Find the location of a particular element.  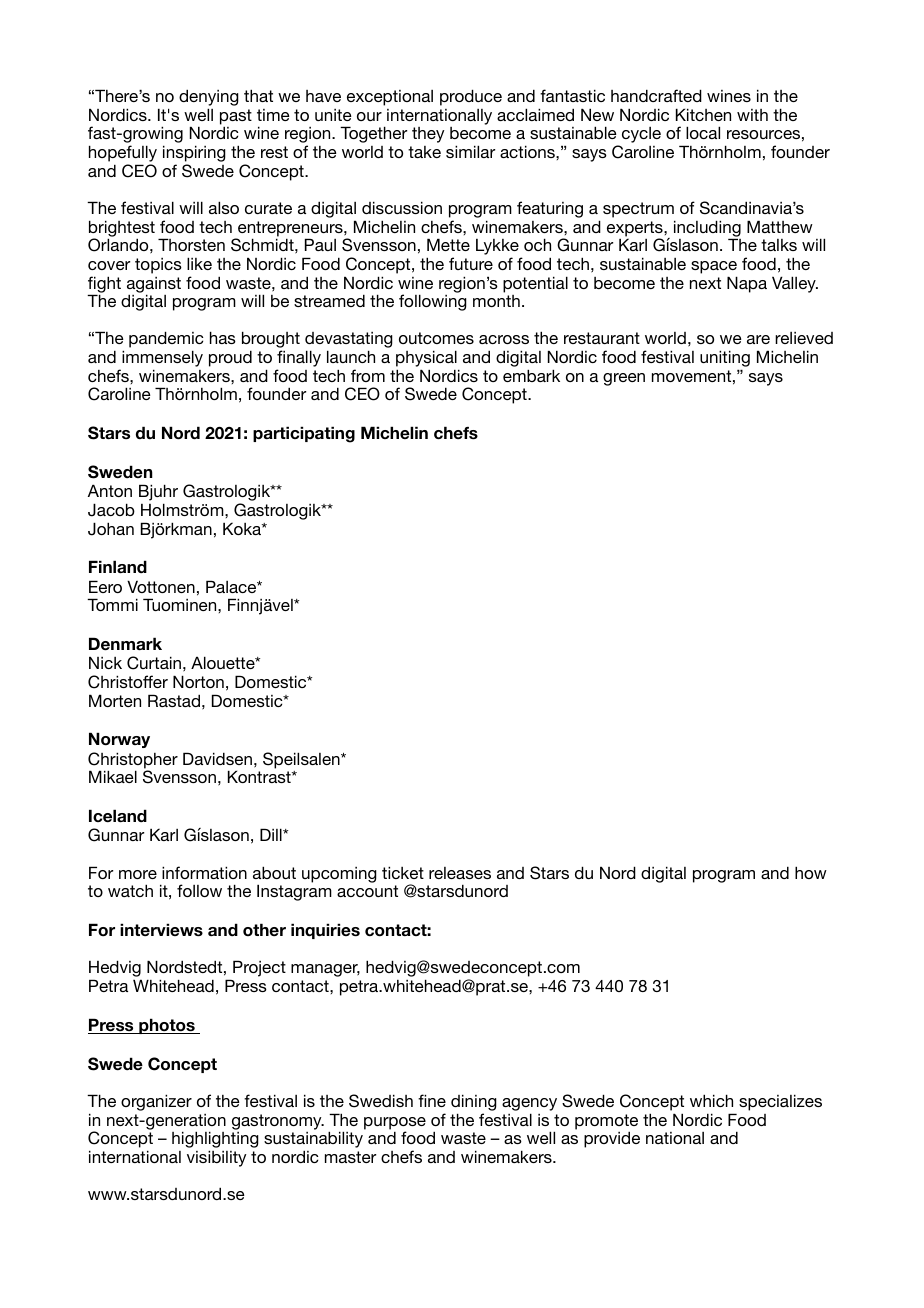

uniting is located at coordinates (725, 360).
